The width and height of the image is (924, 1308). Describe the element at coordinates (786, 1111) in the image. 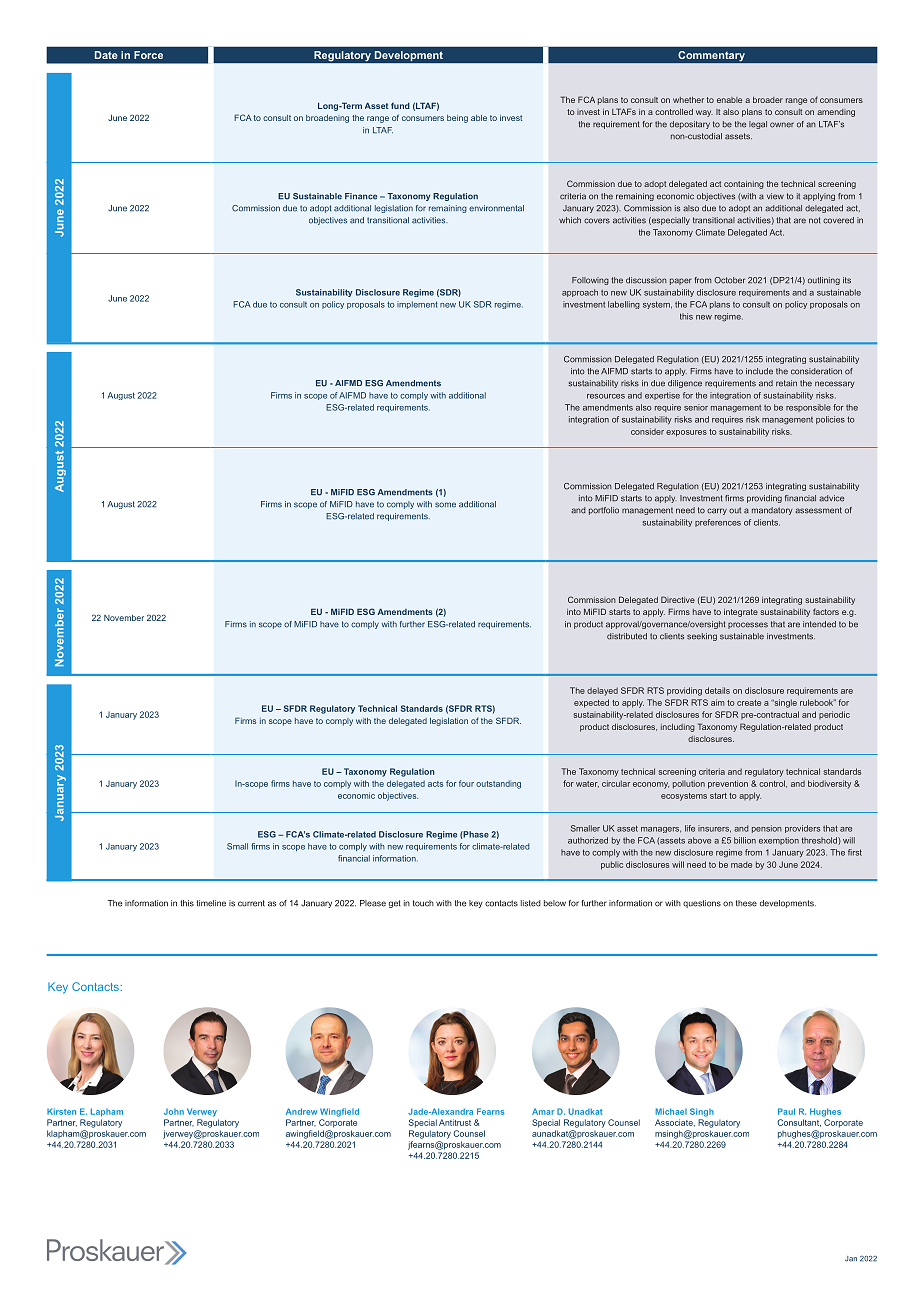

I see `Paul` at that location.
